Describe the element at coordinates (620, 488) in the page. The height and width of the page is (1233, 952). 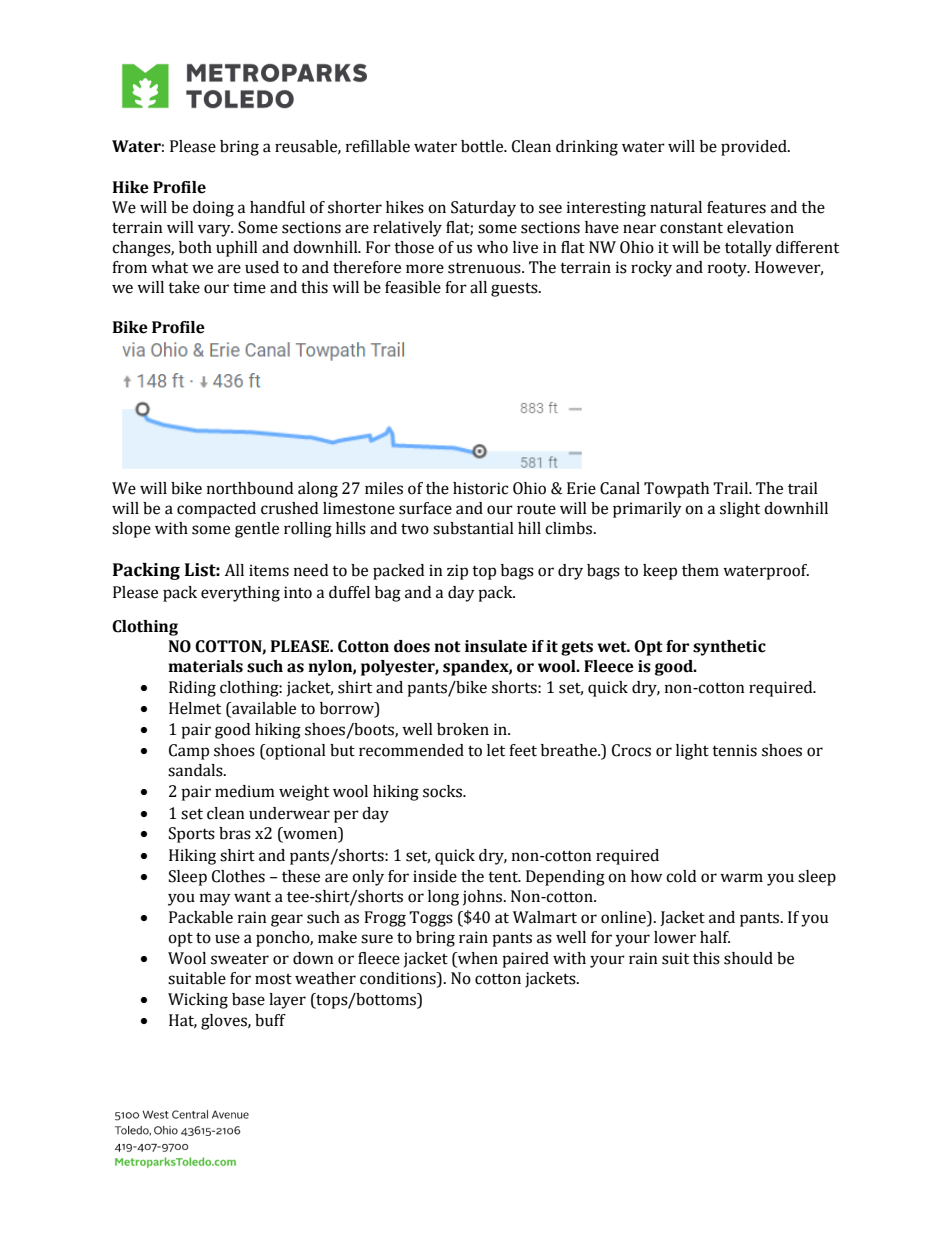
I see `Canal` at that location.
